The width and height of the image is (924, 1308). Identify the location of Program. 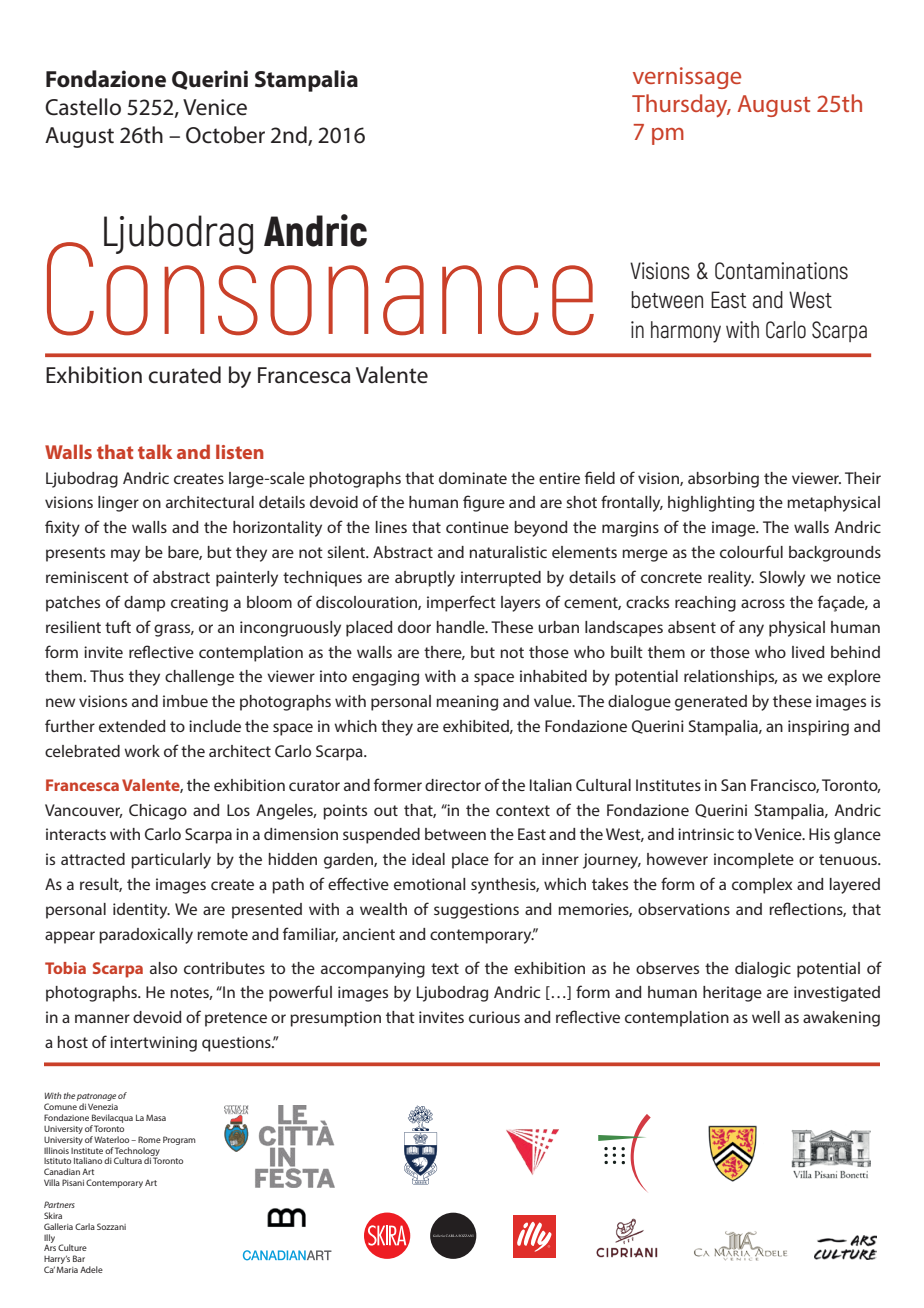
(179, 1140).
